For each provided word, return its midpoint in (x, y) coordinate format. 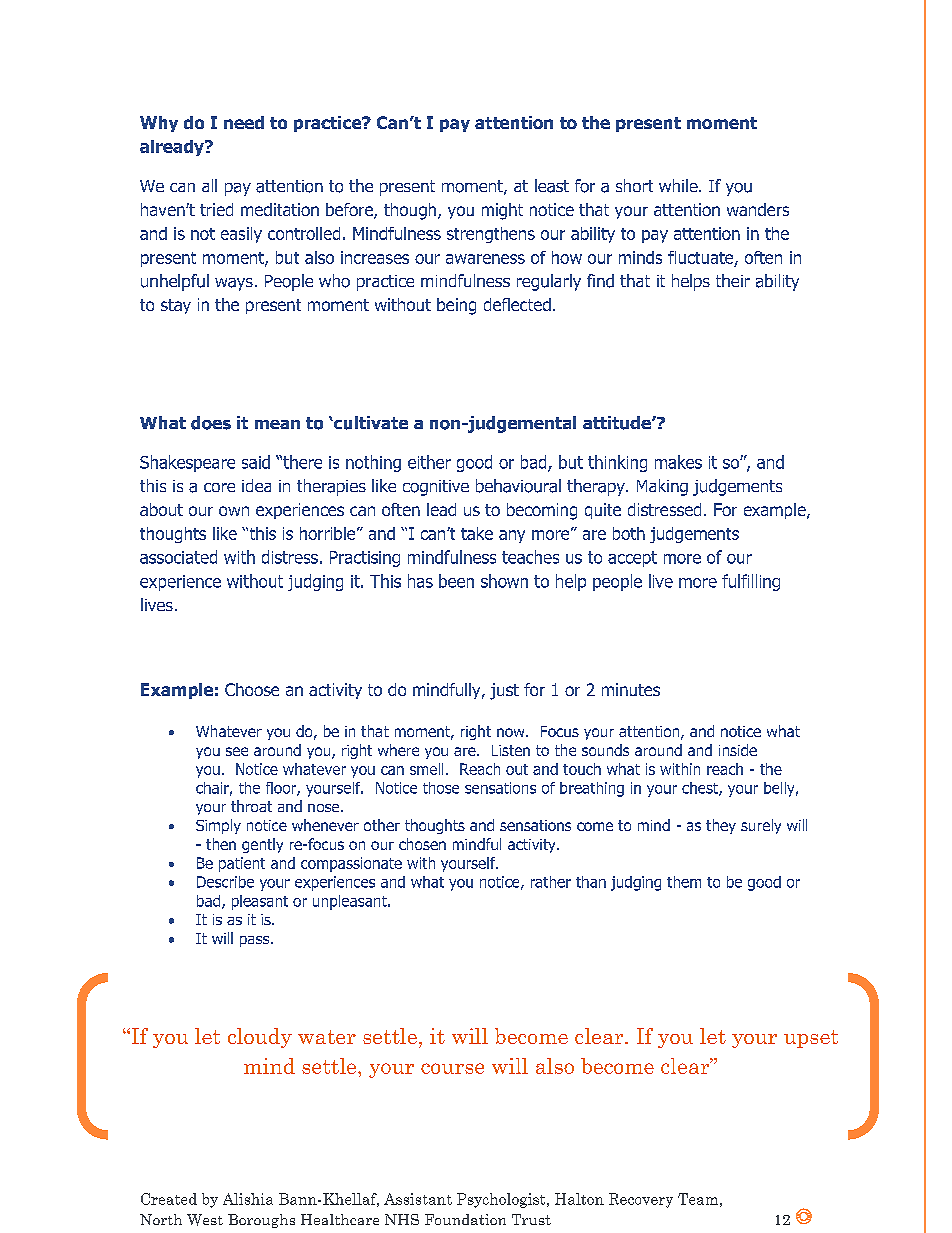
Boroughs (261, 1221)
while (679, 185)
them (684, 882)
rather (551, 882)
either (429, 462)
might (502, 211)
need (244, 122)
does (211, 423)
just (504, 691)
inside (738, 750)
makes (678, 462)
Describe (225, 882)
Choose (252, 689)
